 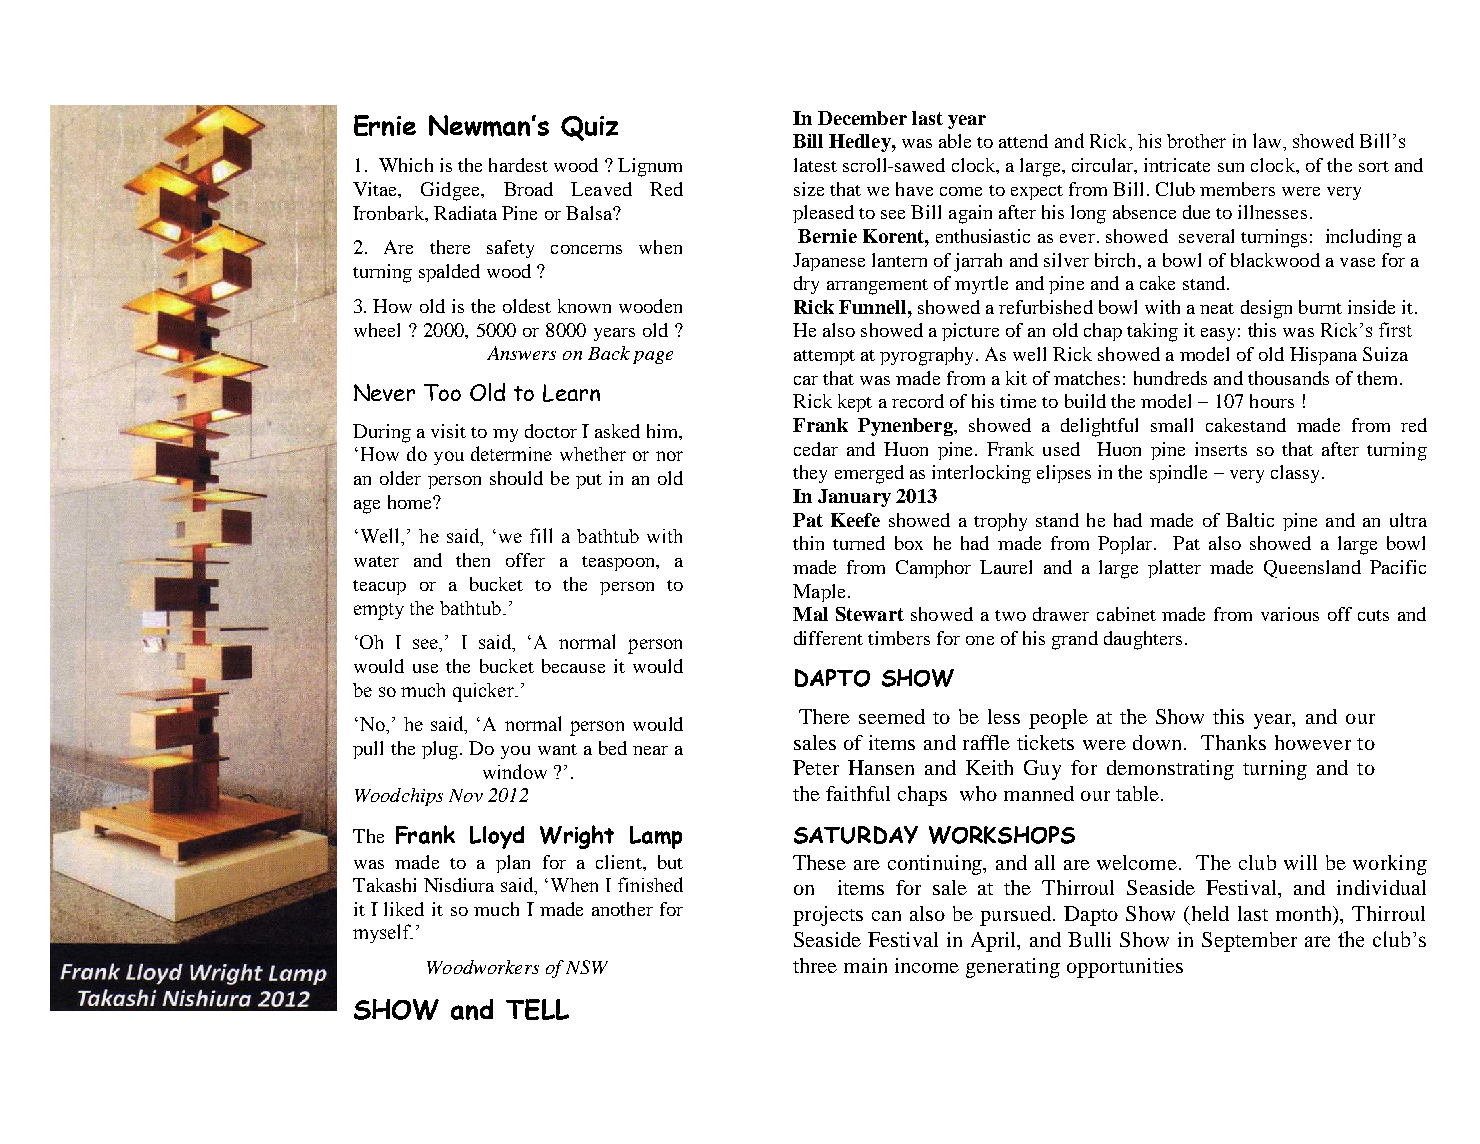 What do you see at coordinates (1266, 309) in the document?
I see `design` at bounding box center [1266, 309].
